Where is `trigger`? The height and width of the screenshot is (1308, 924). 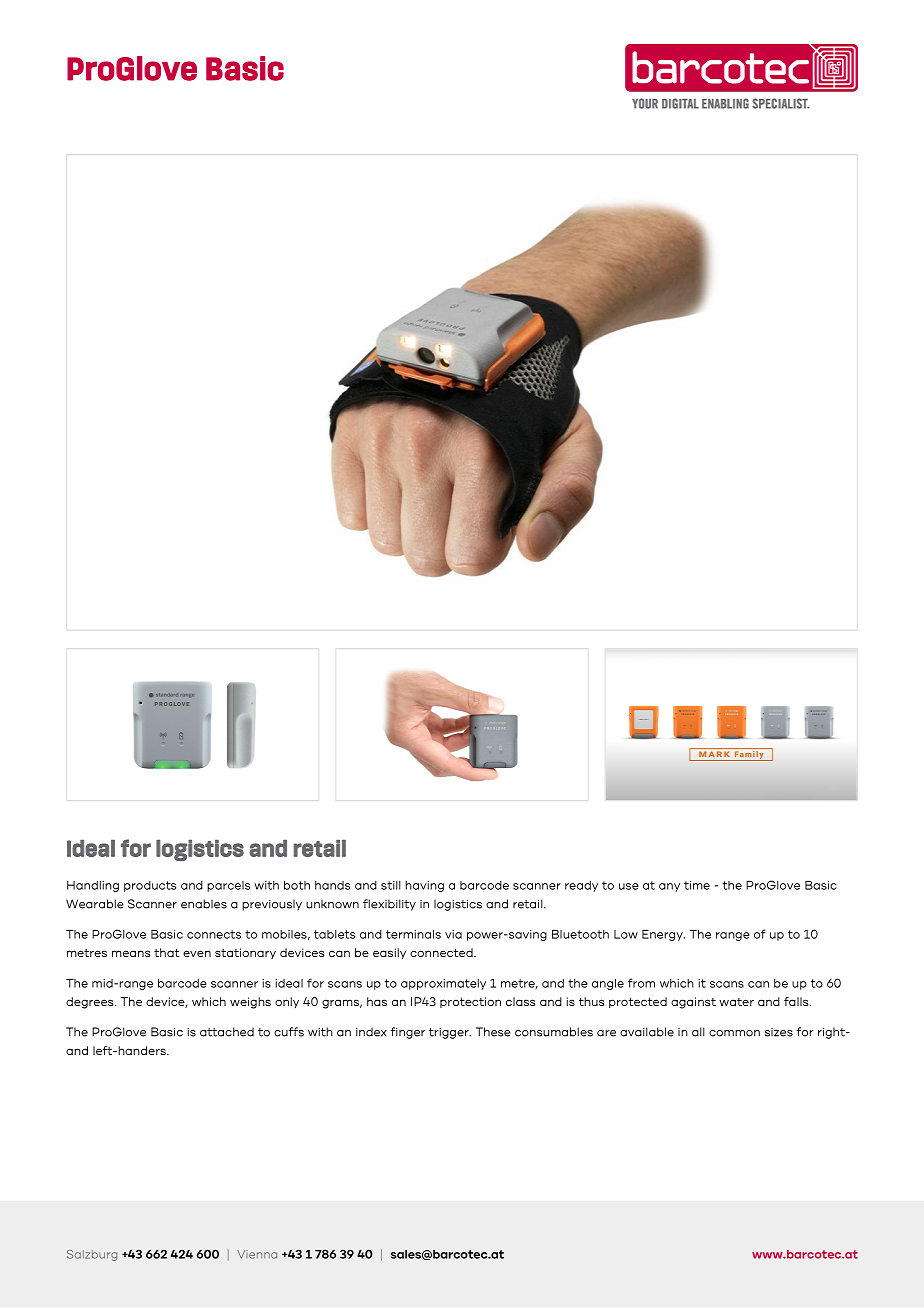 trigger is located at coordinates (450, 1033).
